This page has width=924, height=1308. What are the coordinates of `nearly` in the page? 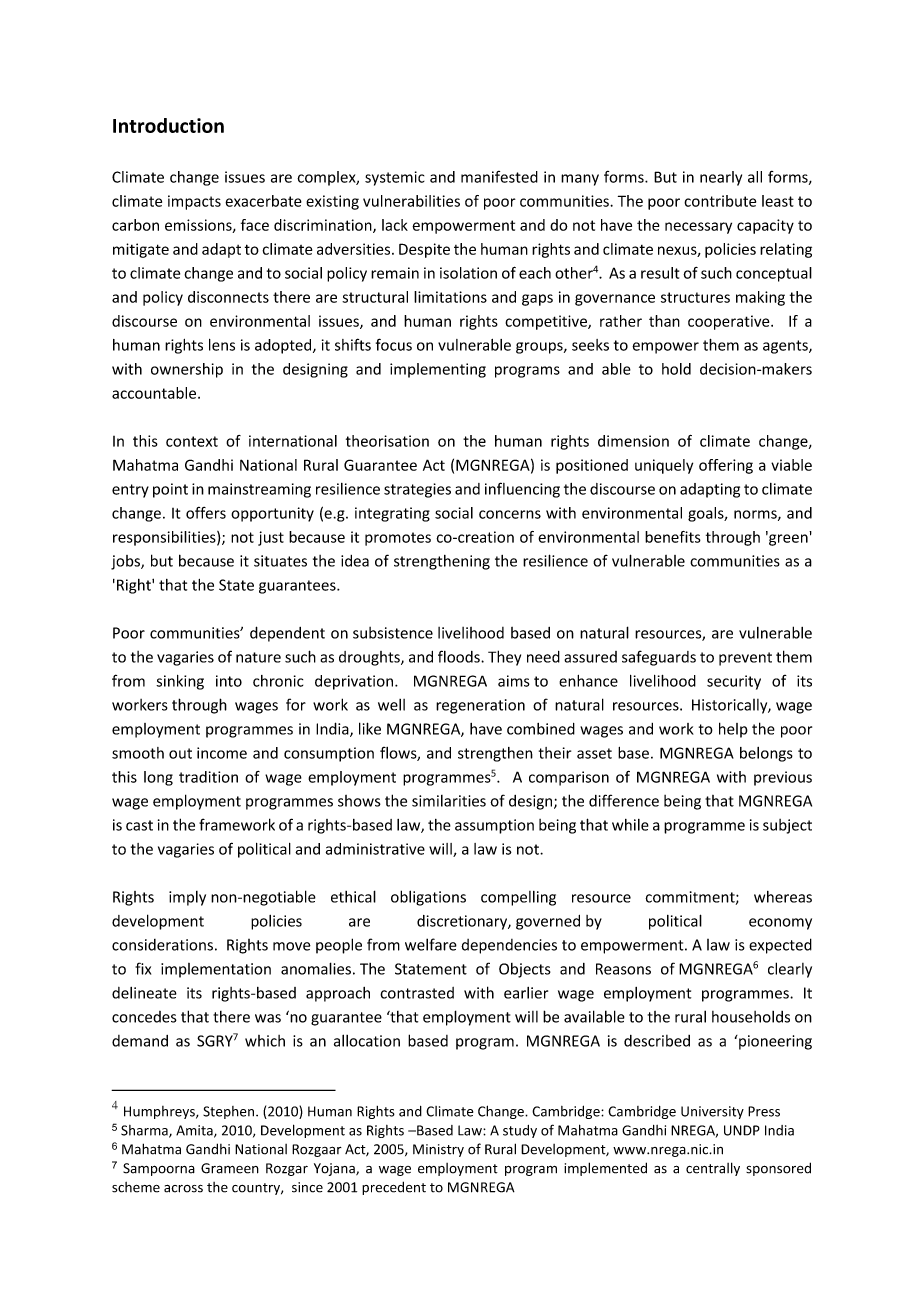 It's located at (721, 178).
